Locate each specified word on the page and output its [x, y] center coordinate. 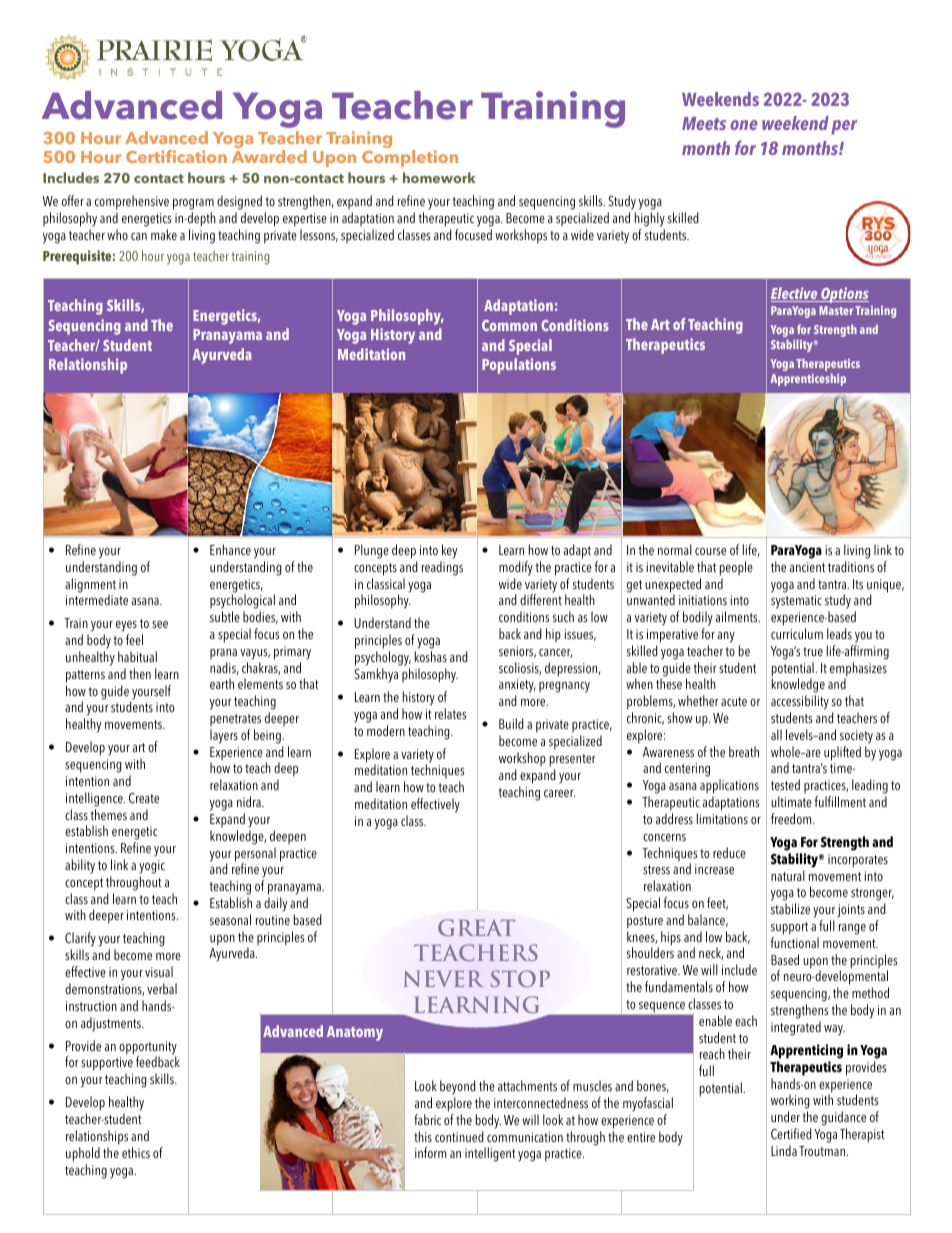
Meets [704, 123]
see [160, 624]
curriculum [797, 633]
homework [439, 177]
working [790, 1103]
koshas [431, 656]
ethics [136, 1152]
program [193, 204]
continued [459, 1136]
